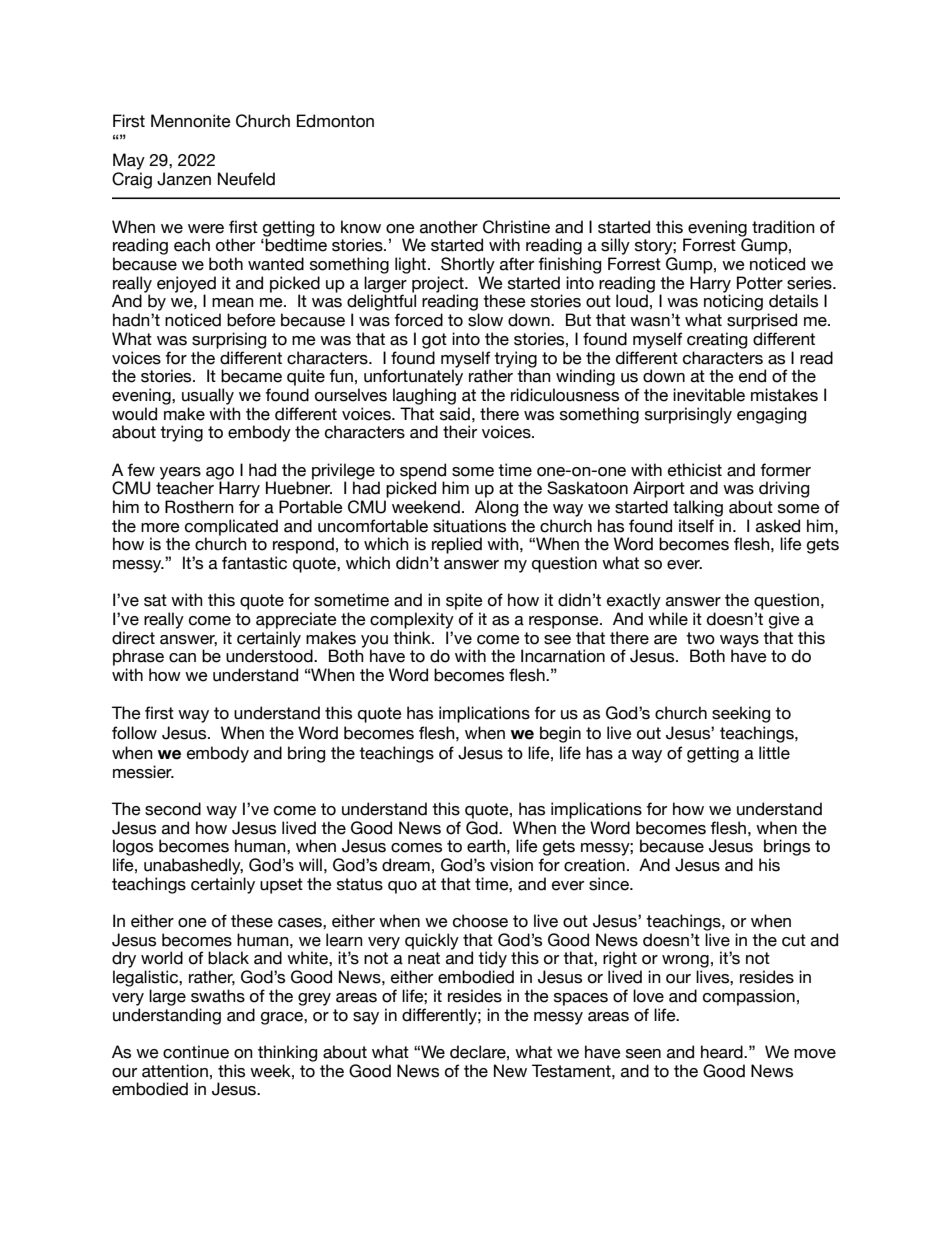 This screenshot has width=952, height=1233. Describe the element at coordinates (366, 1018) in the screenshot. I see `say` at that location.
